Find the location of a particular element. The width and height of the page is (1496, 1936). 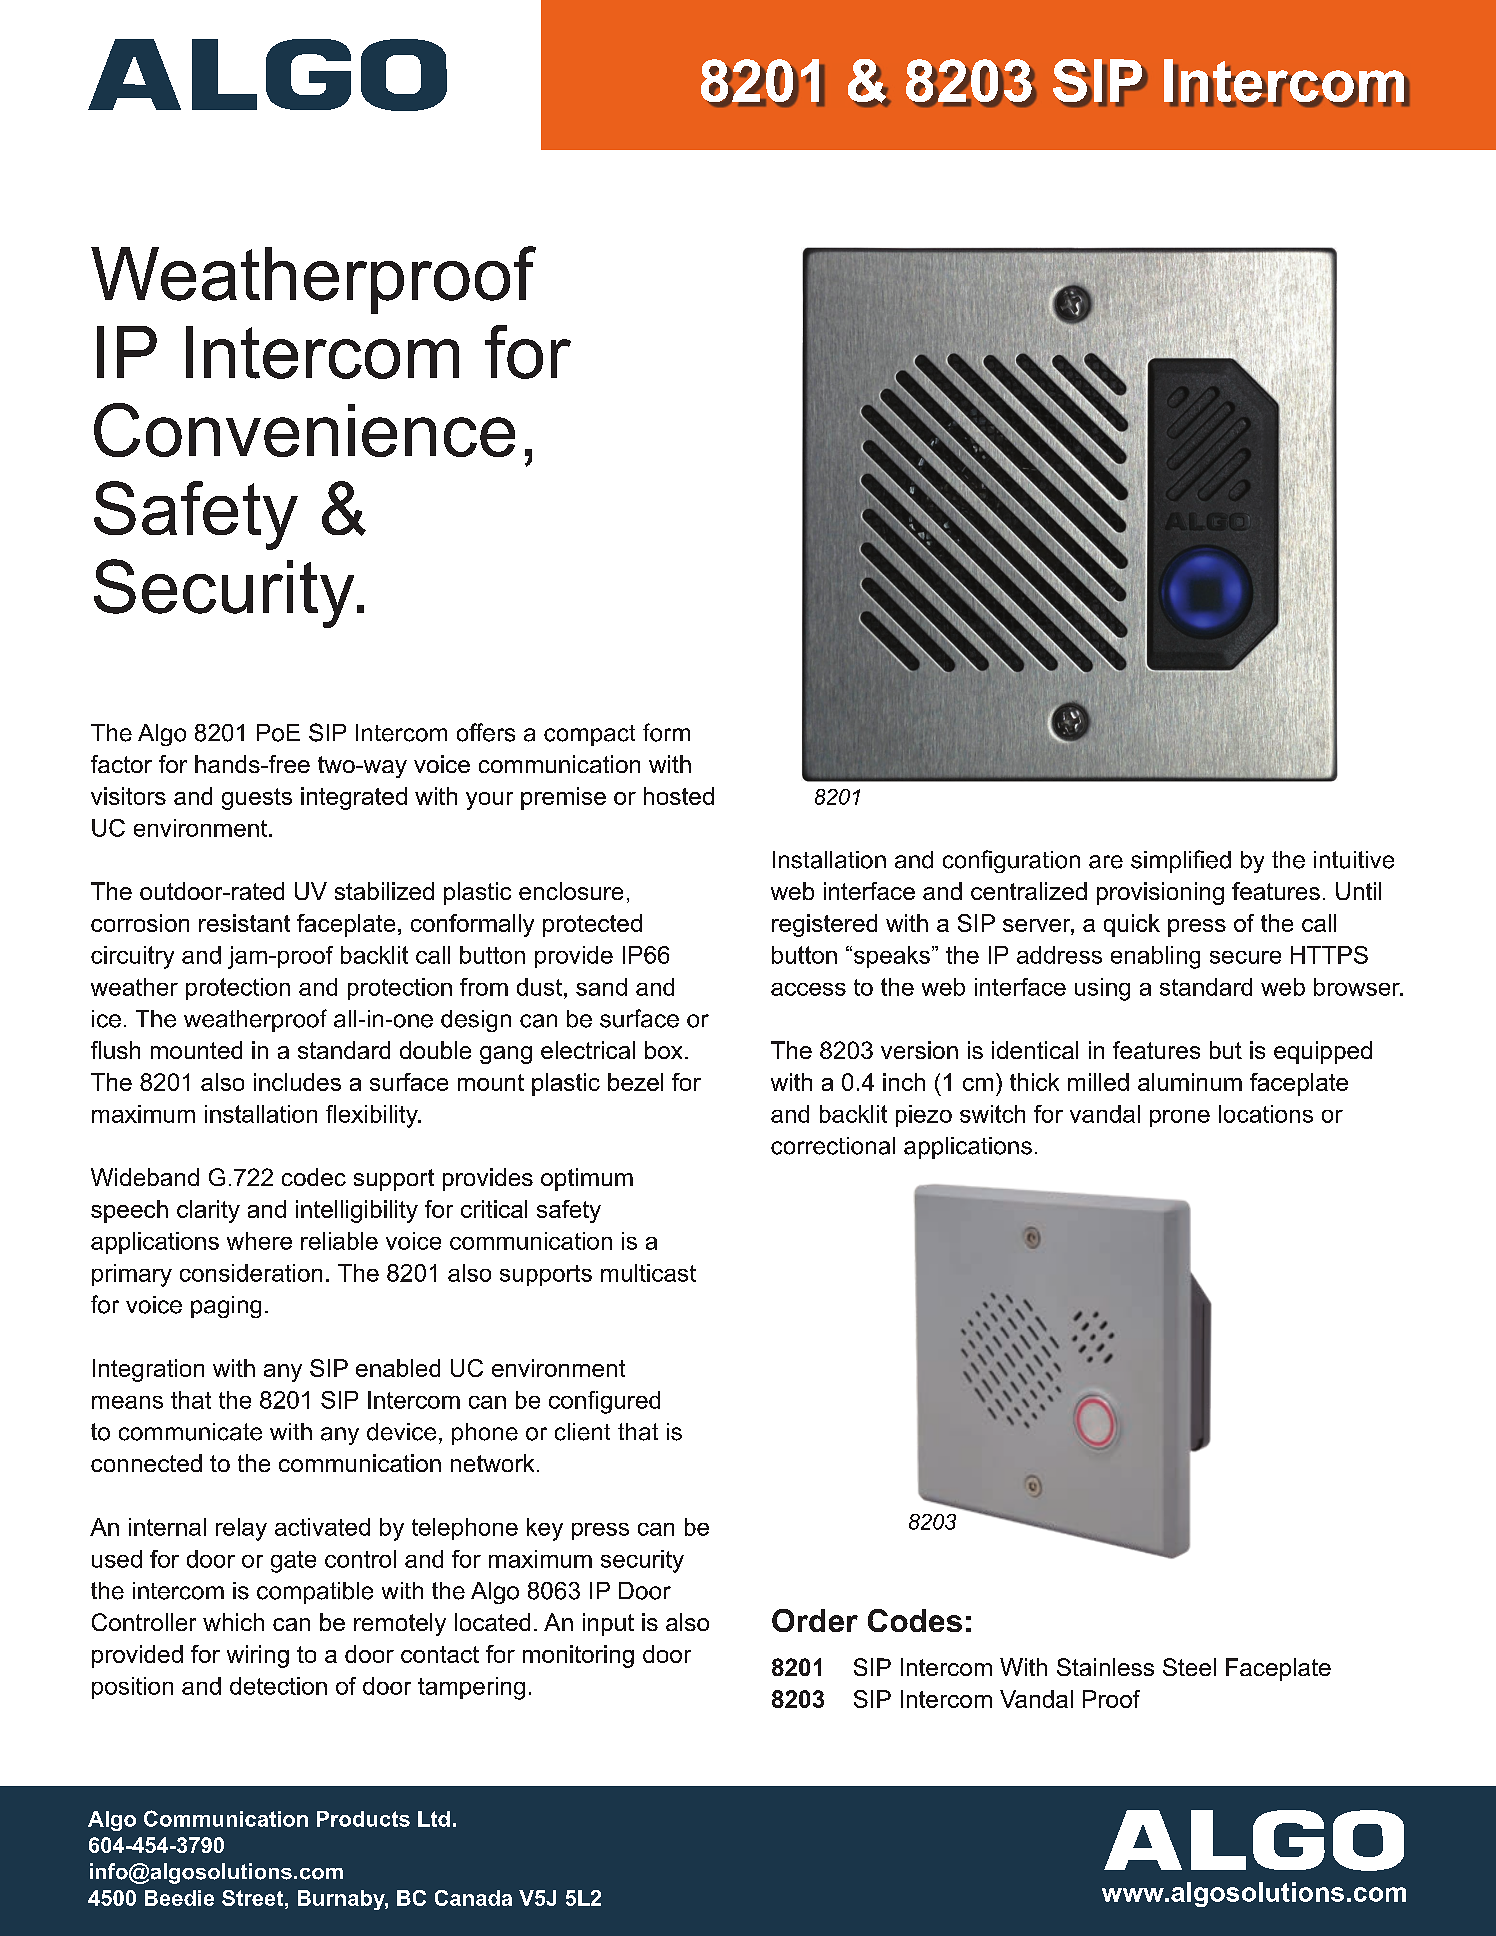

Street is located at coordinates (254, 1898).
